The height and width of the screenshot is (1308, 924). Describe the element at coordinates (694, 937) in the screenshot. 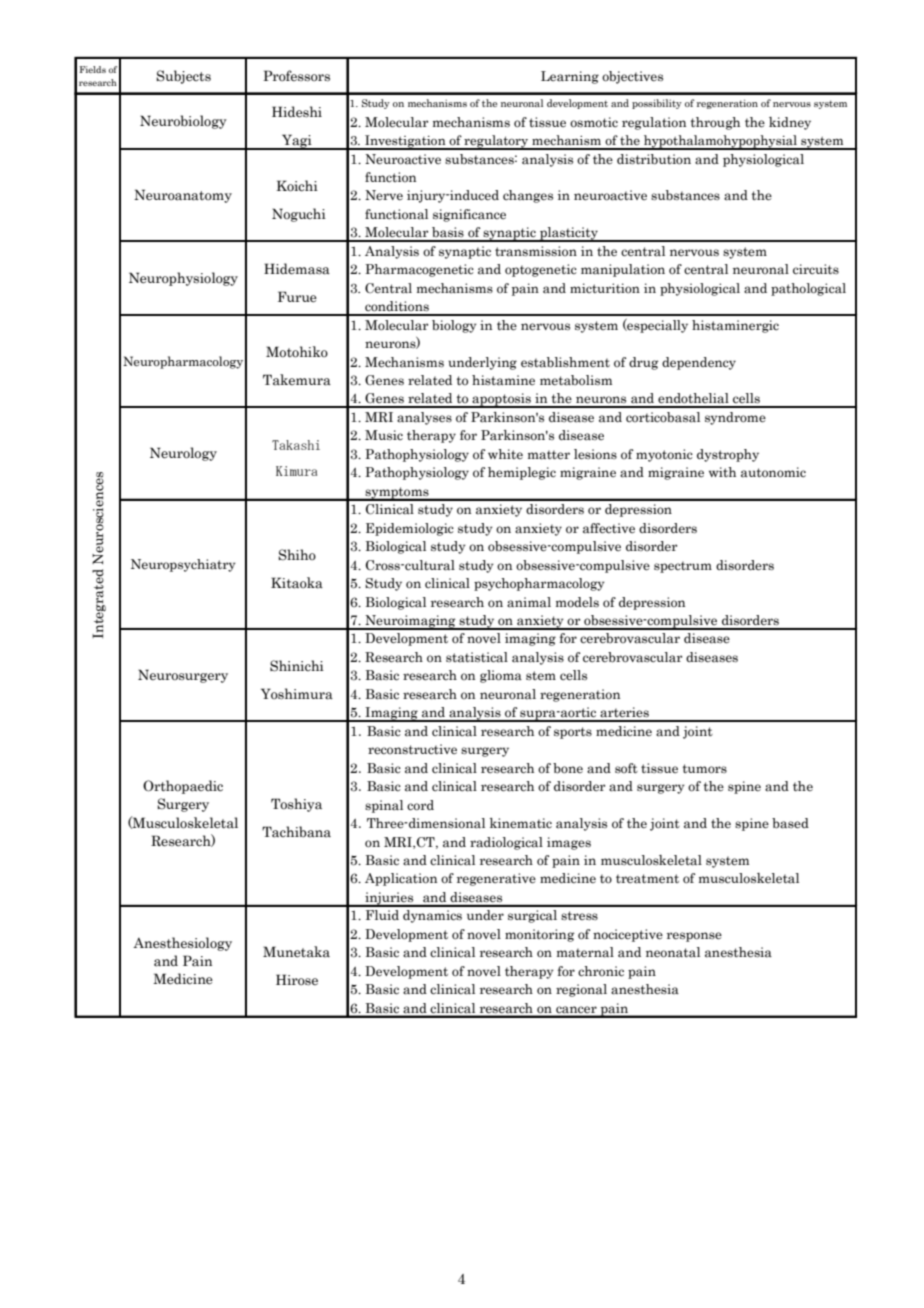

I see `response` at that location.
